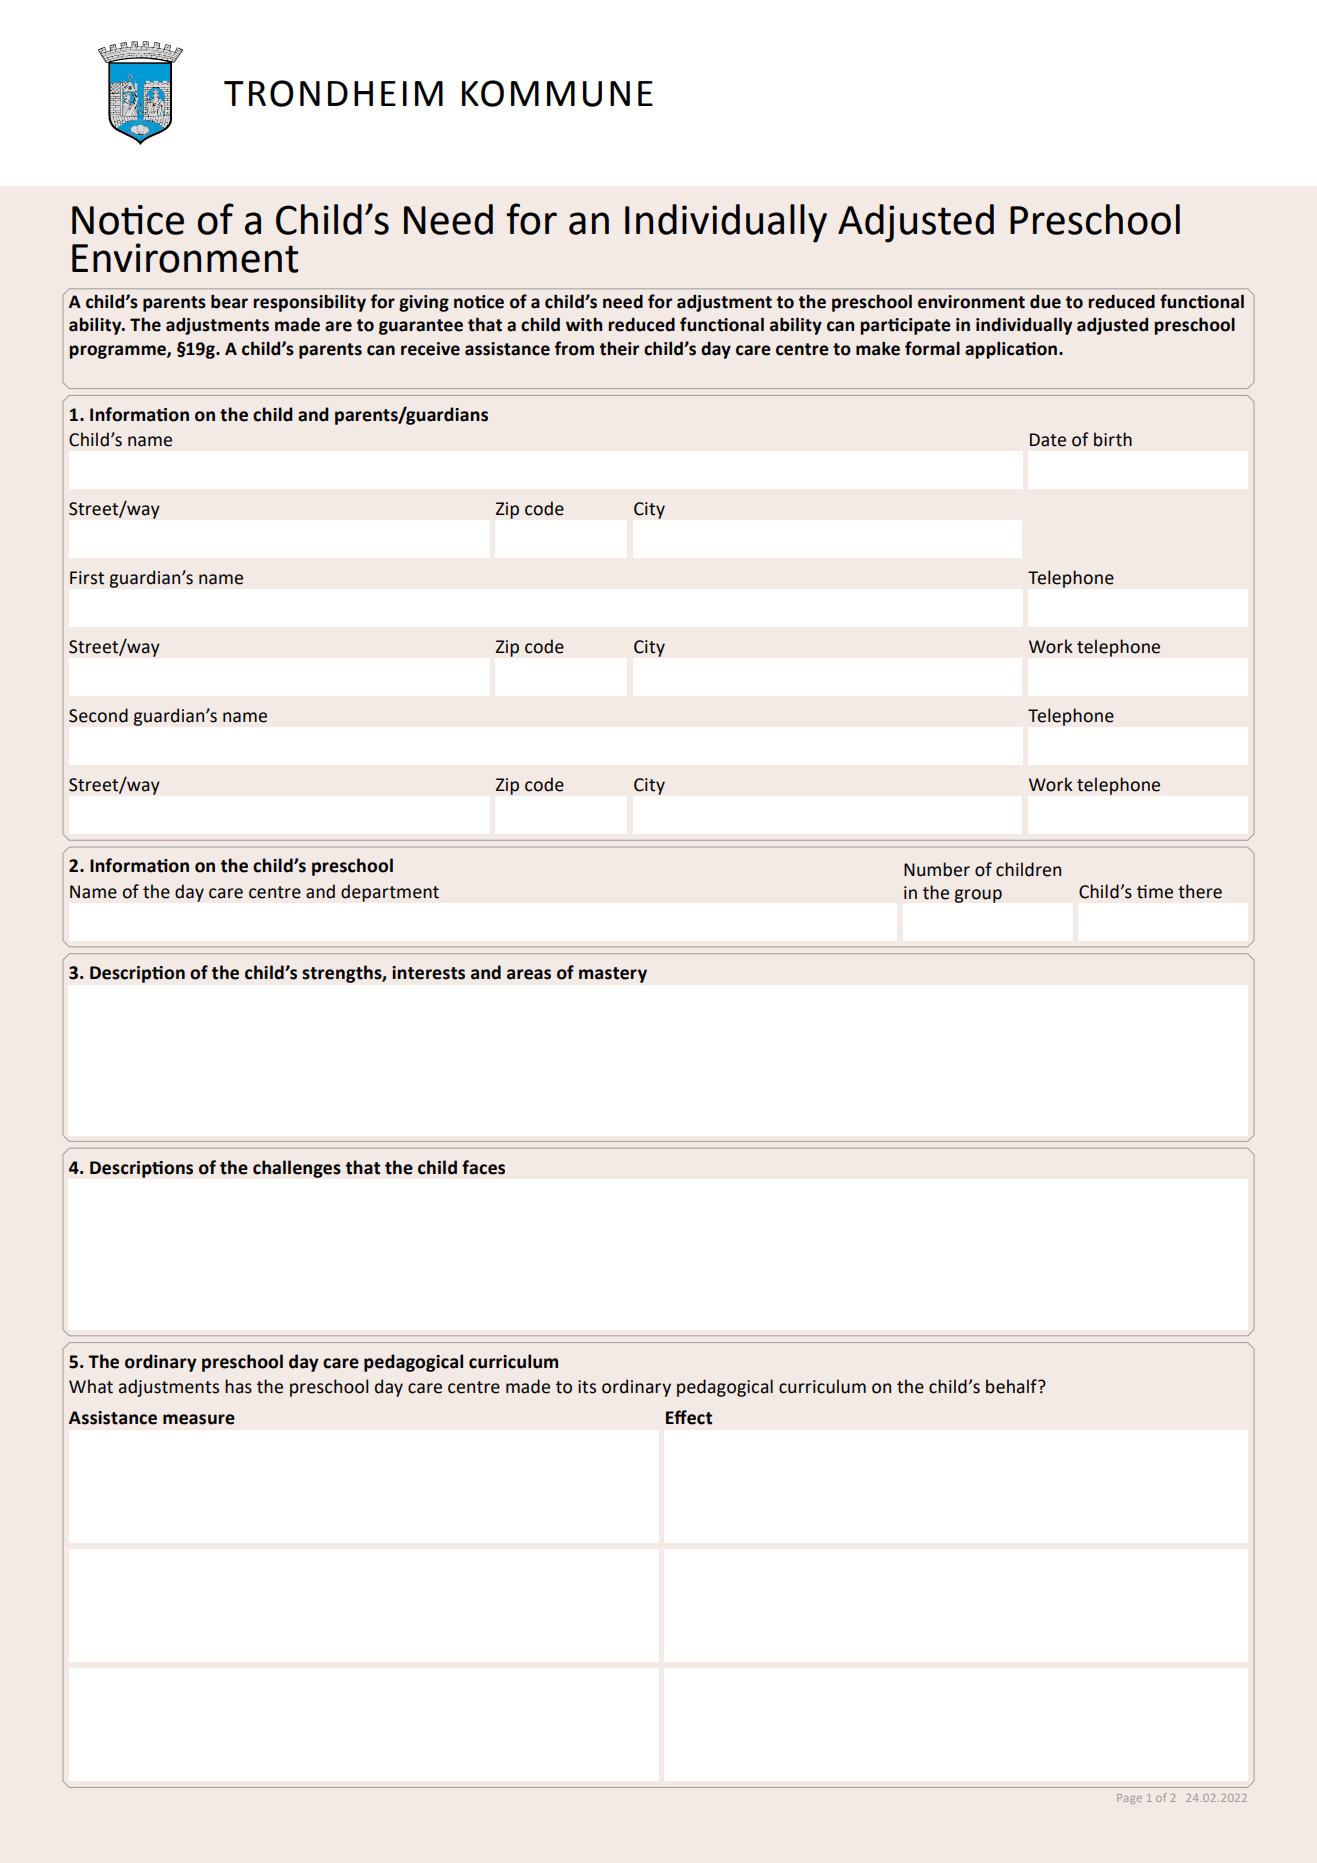  Describe the element at coordinates (619, 348) in the screenshot. I see `their` at that location.
